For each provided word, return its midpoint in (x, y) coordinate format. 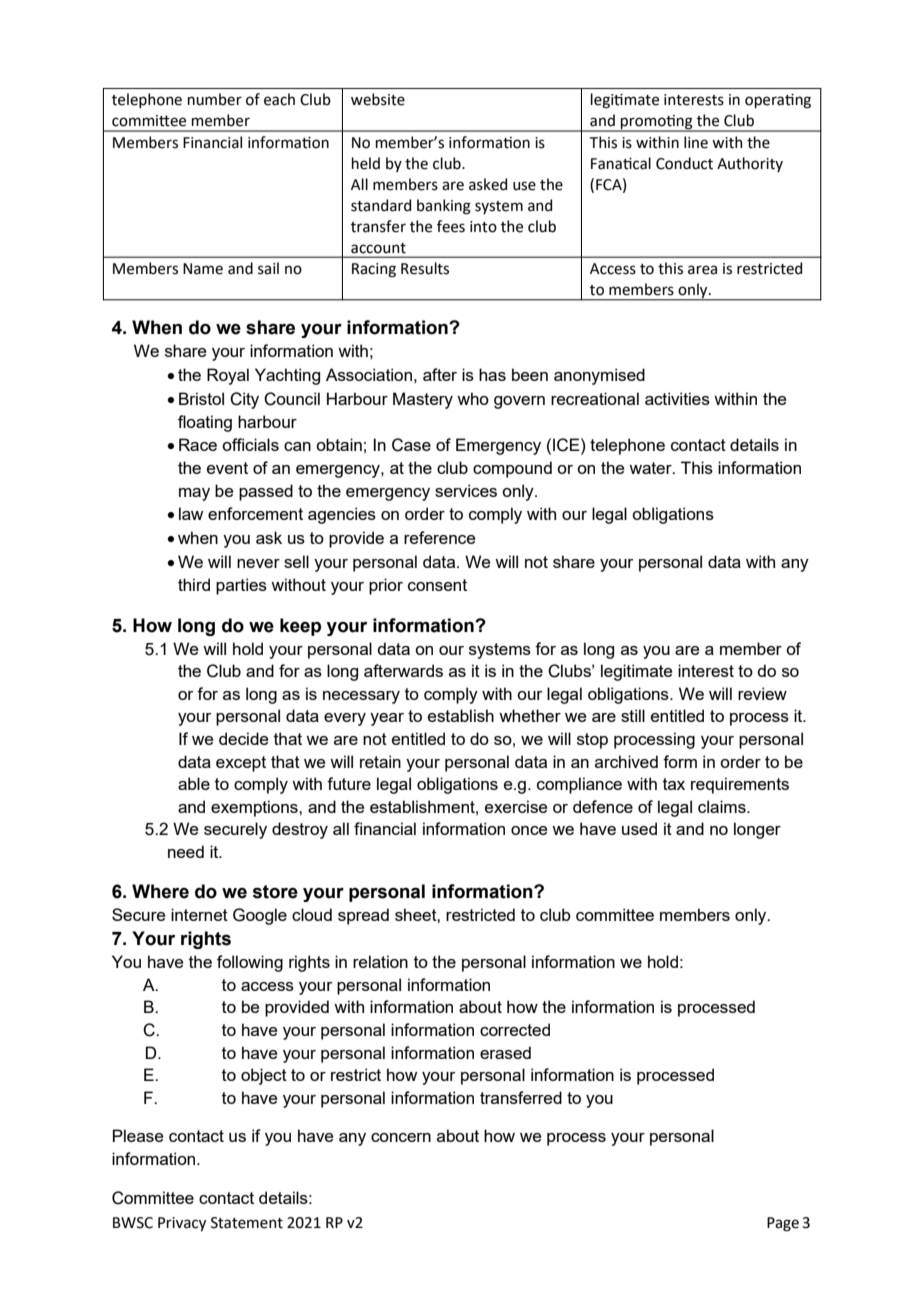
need (186, 851)
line (696, 142)
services (466, 490)
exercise (516, 806)
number (215, 99)
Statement (247, 1223)
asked (488, 184)
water (651, 468)
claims (723, 806)
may (194, 494)
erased (505, 1052)
